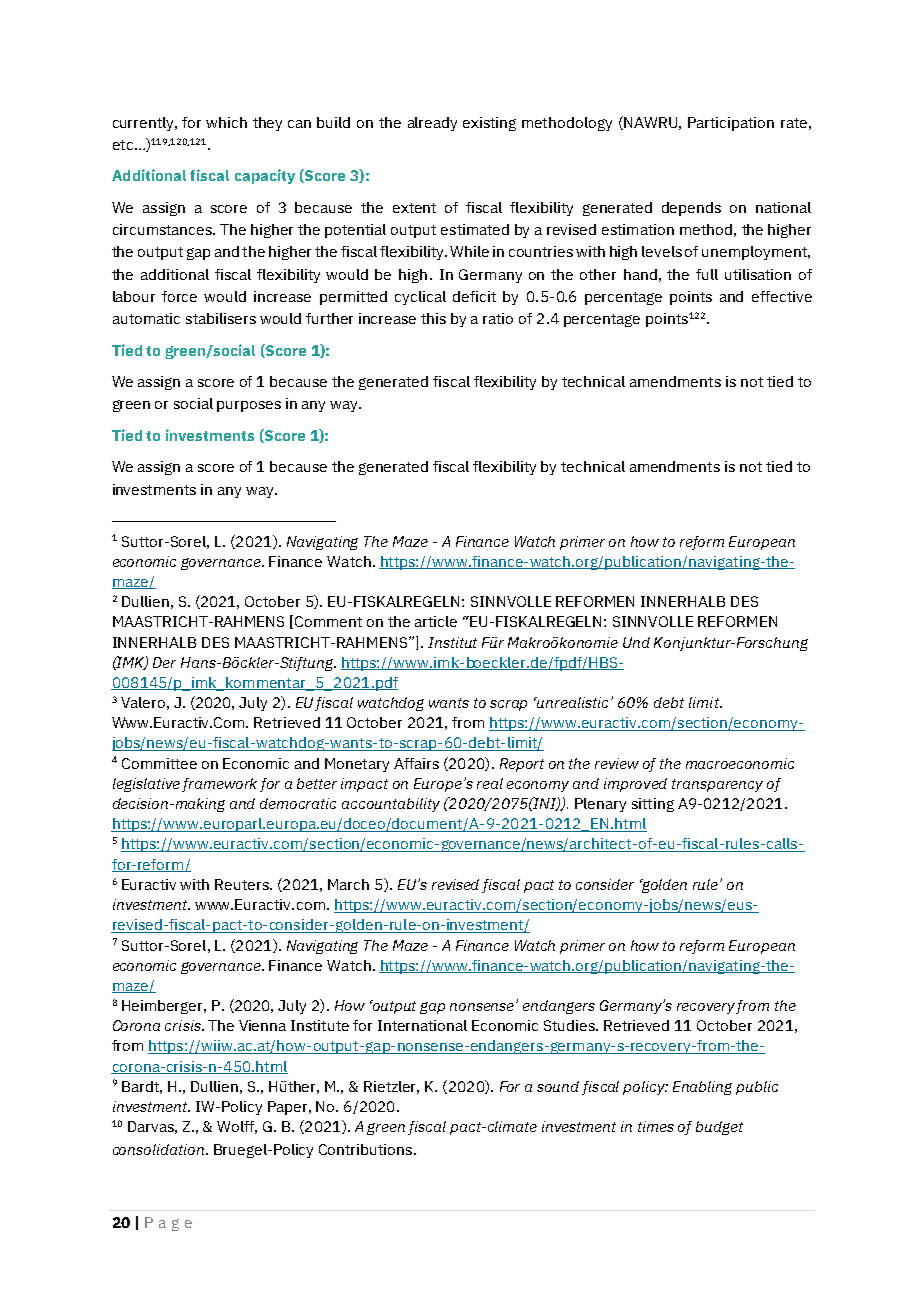 Image resolution: width=924 pixels, height=1308 pixels. Describe the element at coordinates (432, 124) in the screenshot. I see `already` at that location.
